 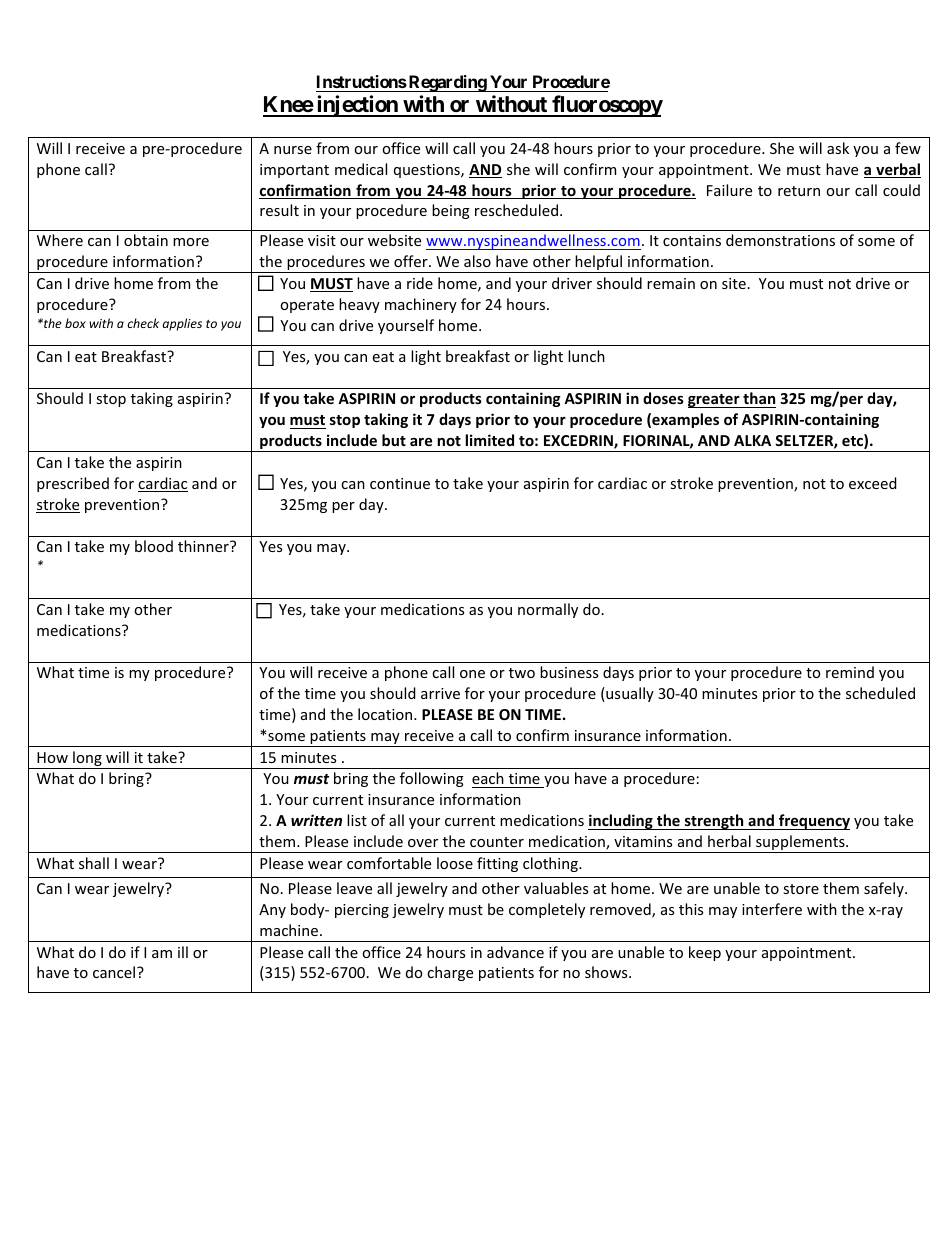 I want to click on advance, so click(x=515, y=952).
